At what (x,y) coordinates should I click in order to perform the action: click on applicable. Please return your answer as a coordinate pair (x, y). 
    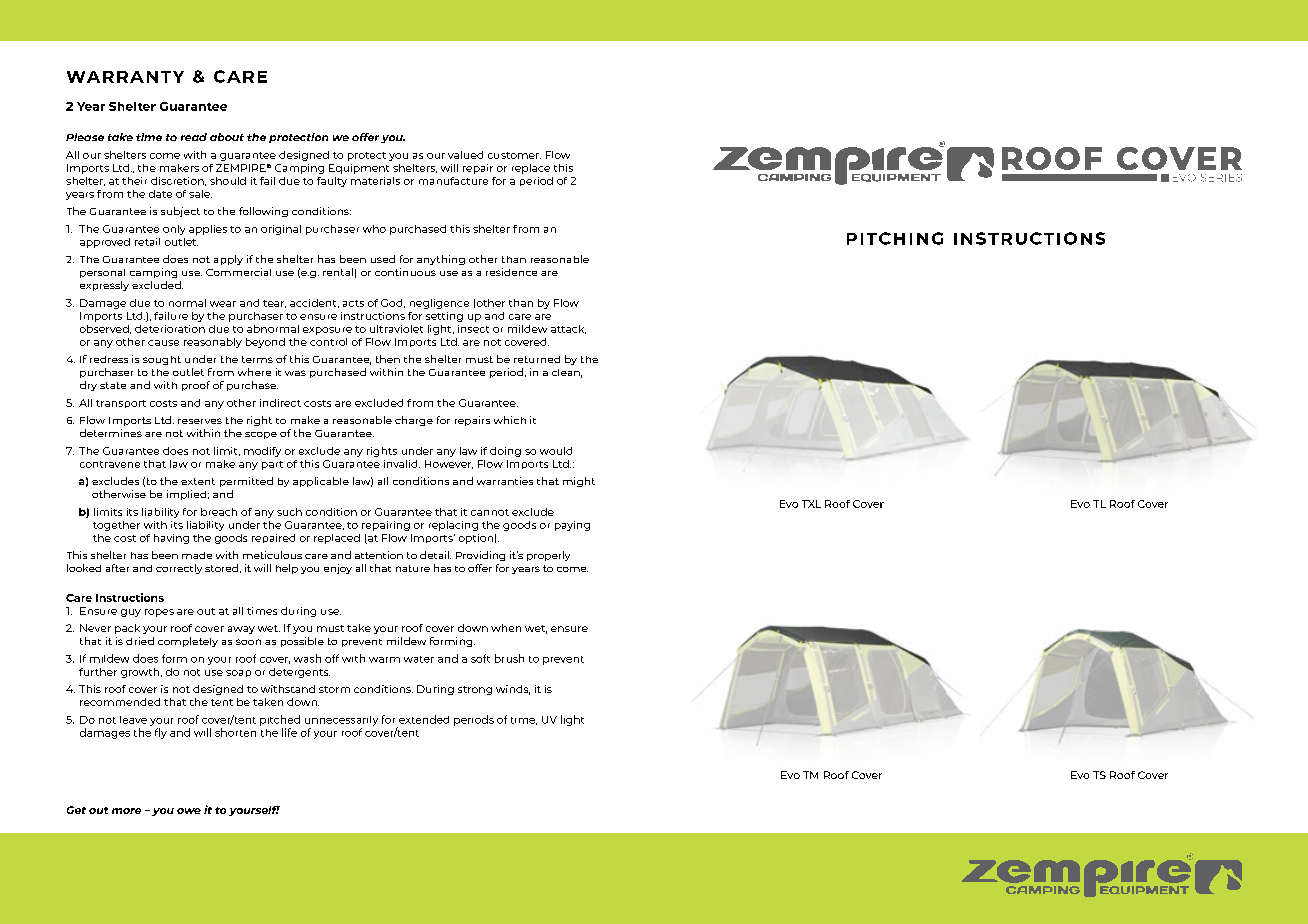
    Looking at the image, I should click on (321, 482).
